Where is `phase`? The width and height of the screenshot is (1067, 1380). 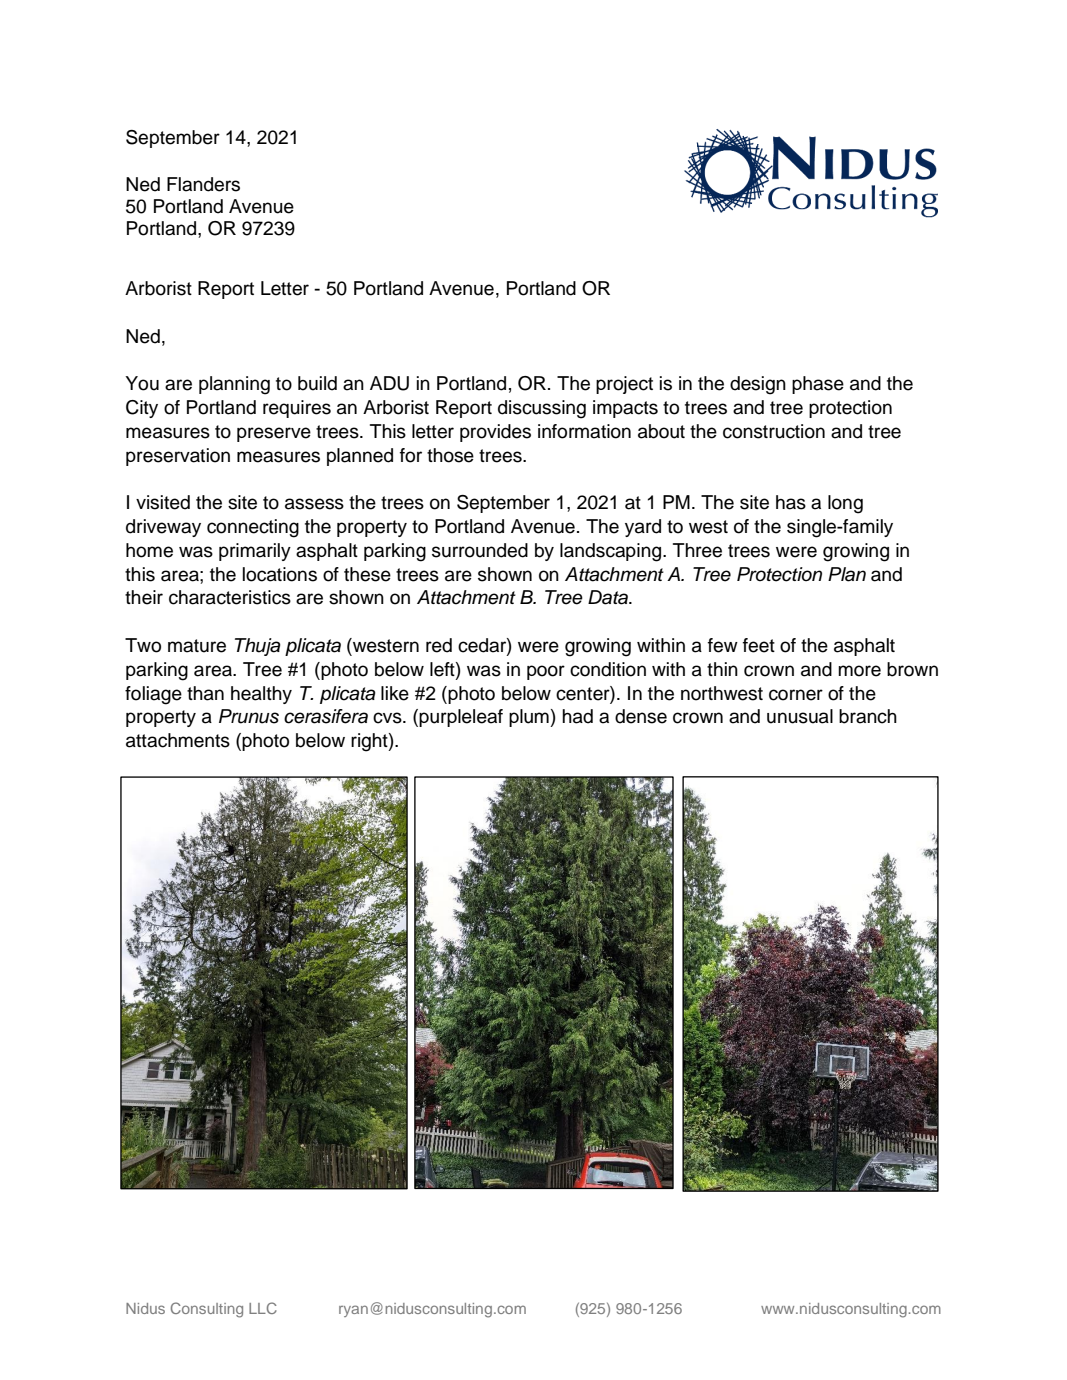
phase is located at coordinates (818, 385).
